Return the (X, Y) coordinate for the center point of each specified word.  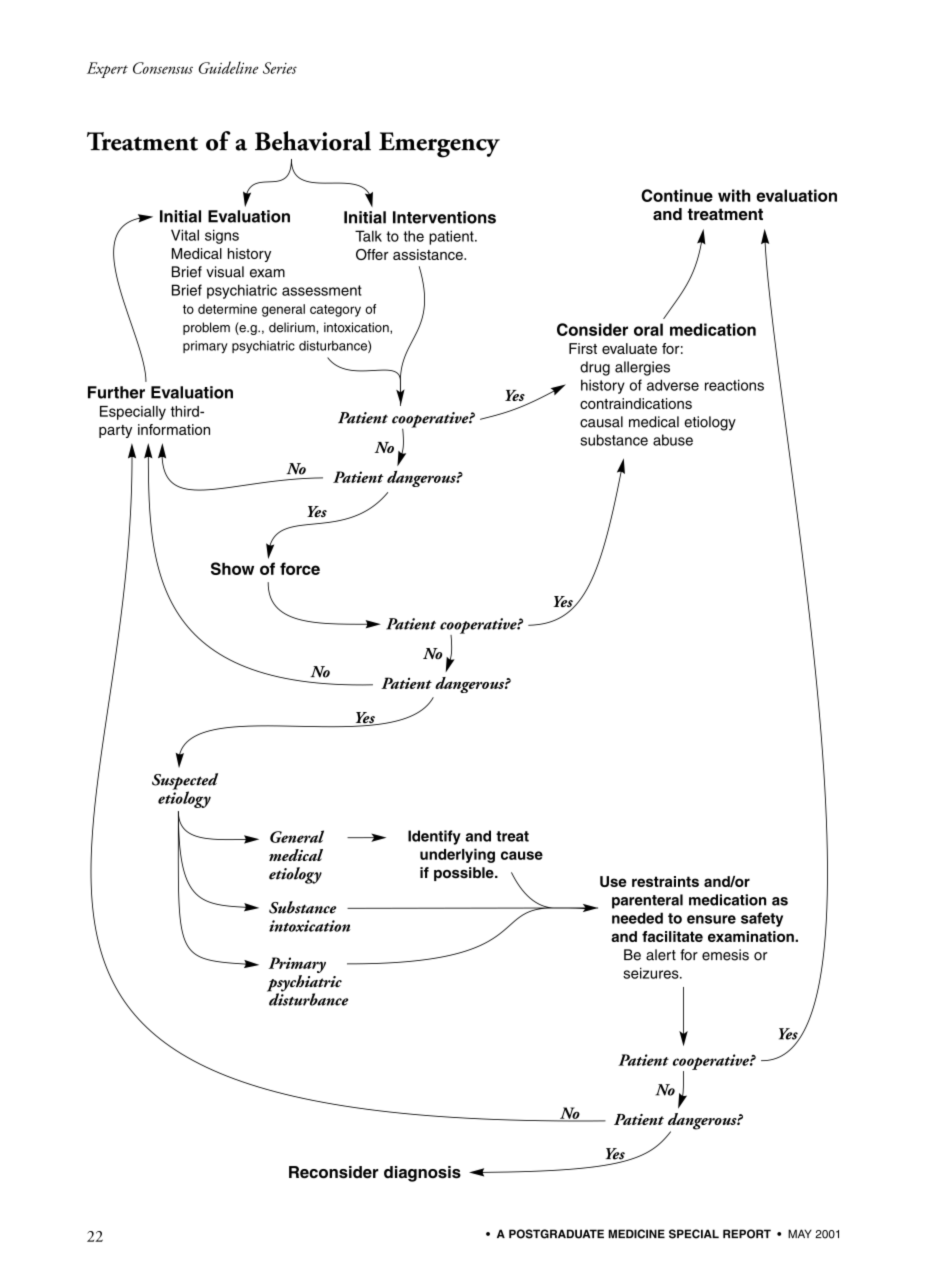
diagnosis (422, 1174)
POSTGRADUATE (556, 1234)
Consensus (163, 68)
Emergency (439, 145)
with (734, 195)
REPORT (747, 1234)
